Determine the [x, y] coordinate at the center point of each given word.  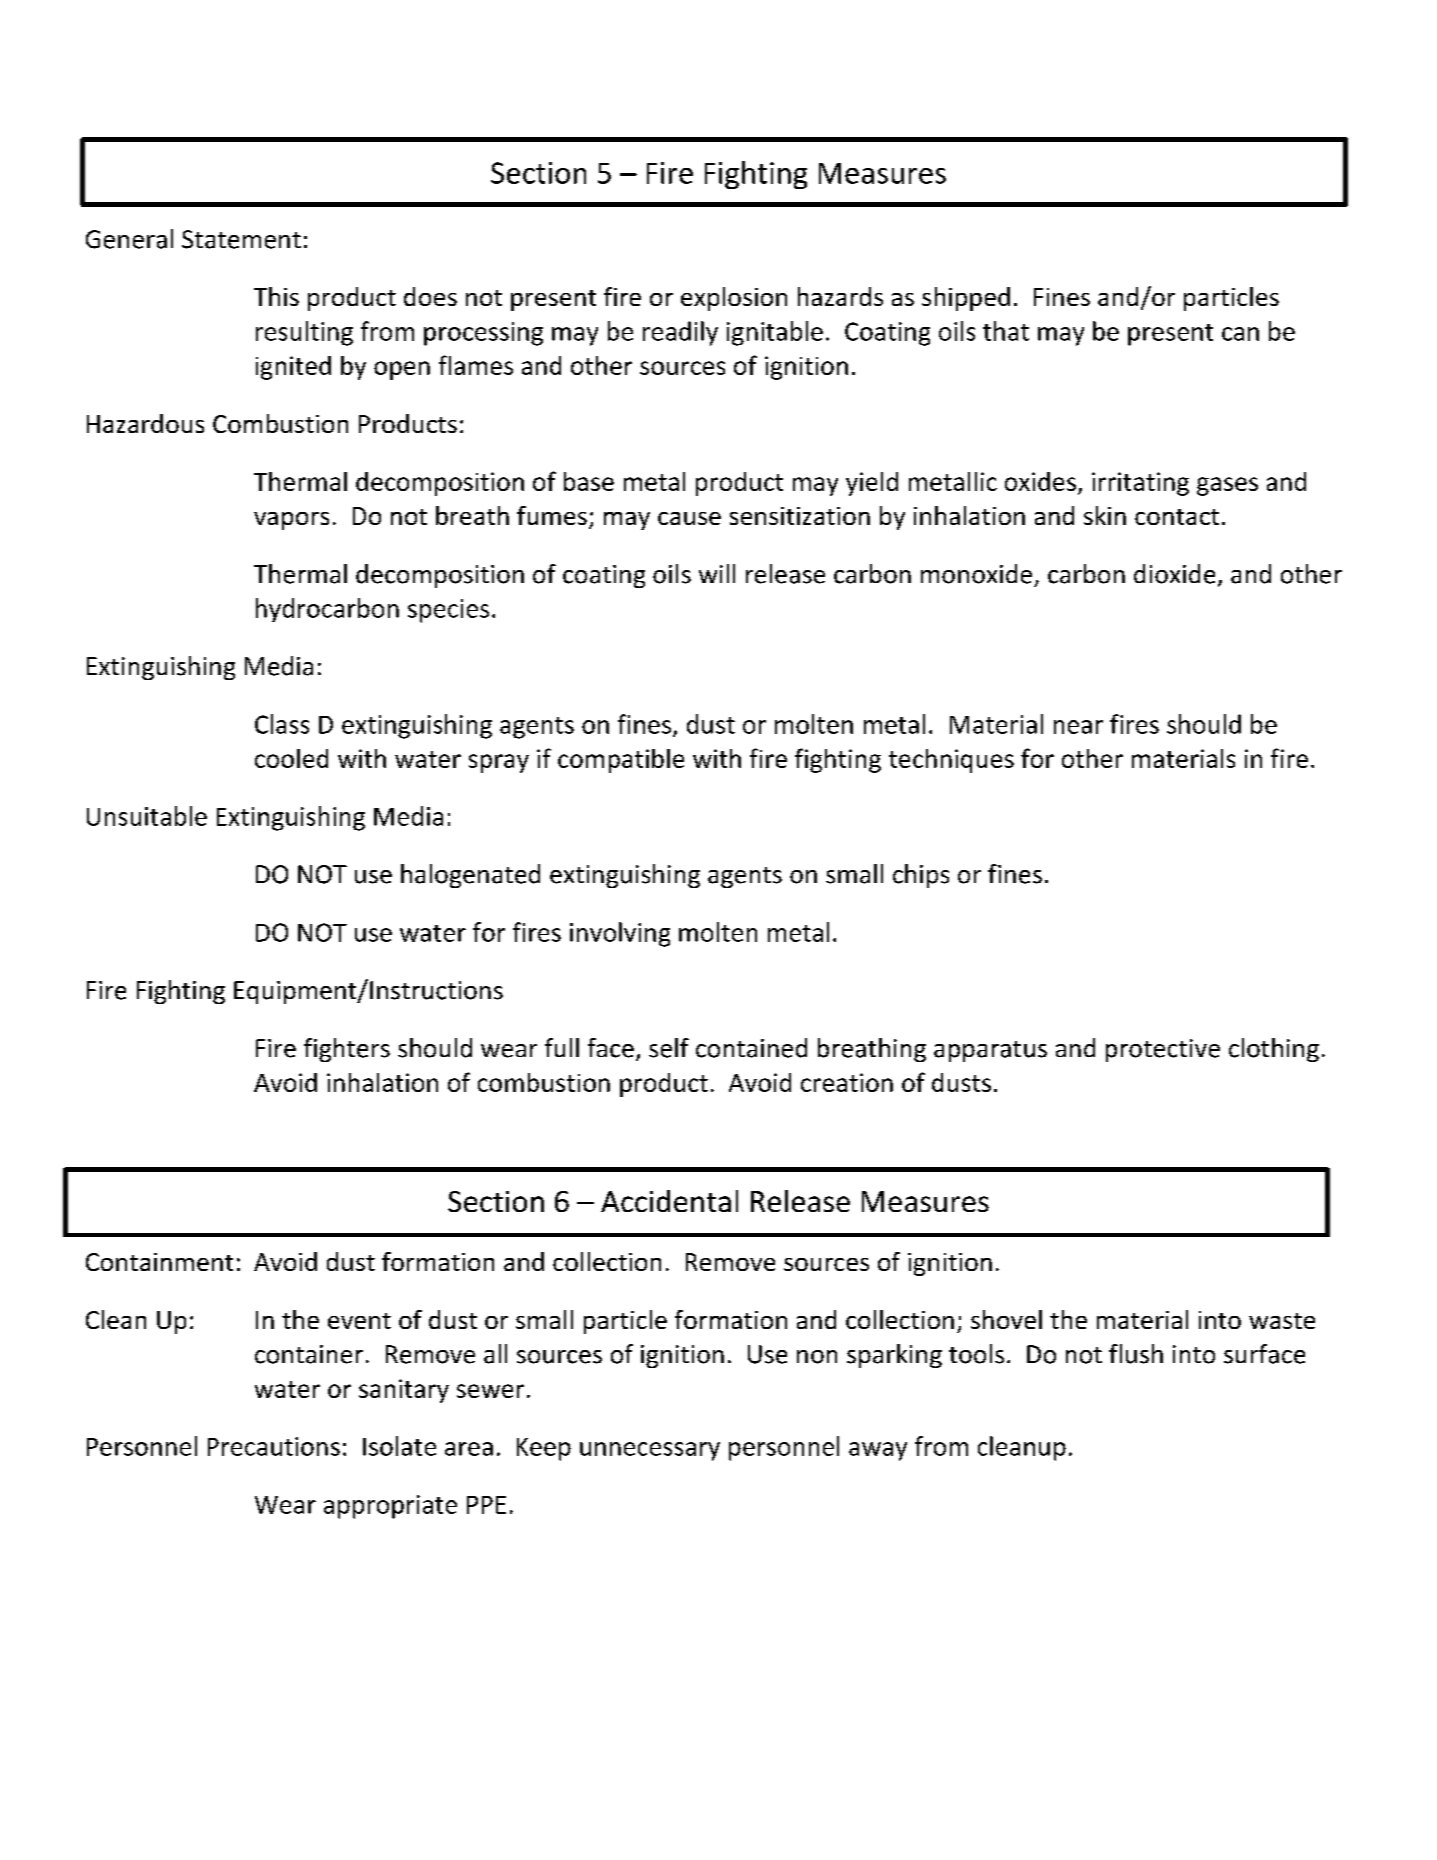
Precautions [274, 1446]
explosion [734, 299]
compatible [621, 761]
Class [282, 724]
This [276, 296]
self [669, 1048]
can [1240, 334]
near [1078, 727]
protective [1163, 1050]
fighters [347, 1050]
